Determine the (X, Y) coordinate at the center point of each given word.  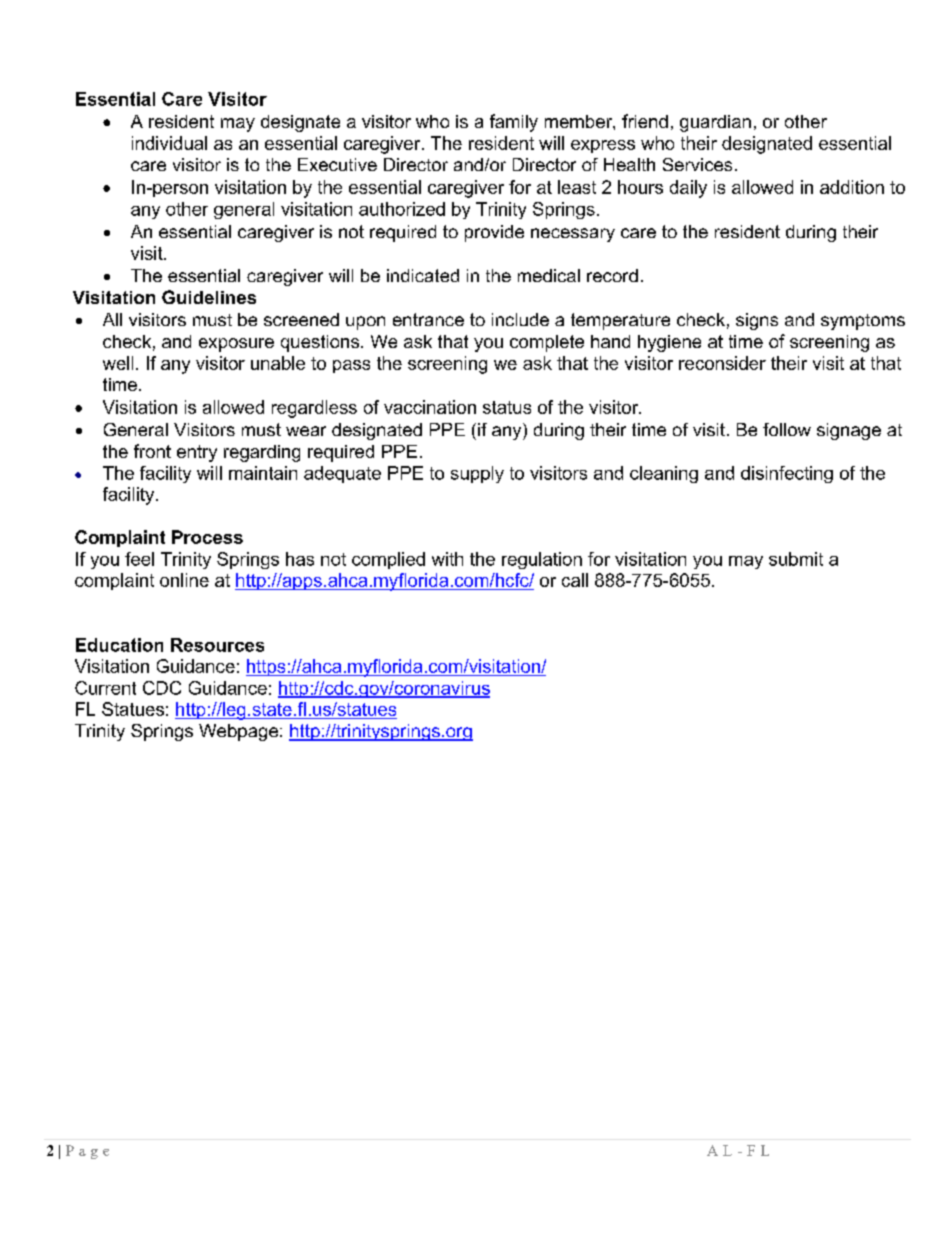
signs (757, 321)
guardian (715, 123)
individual (169, 143)
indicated (423, 275)
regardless (314, 409)
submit (796, 559)
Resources (217, 645)
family (514, 123)
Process (207, 537)
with (447, 559)
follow (787, 429)
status (507, 407)
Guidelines (209, 297)
